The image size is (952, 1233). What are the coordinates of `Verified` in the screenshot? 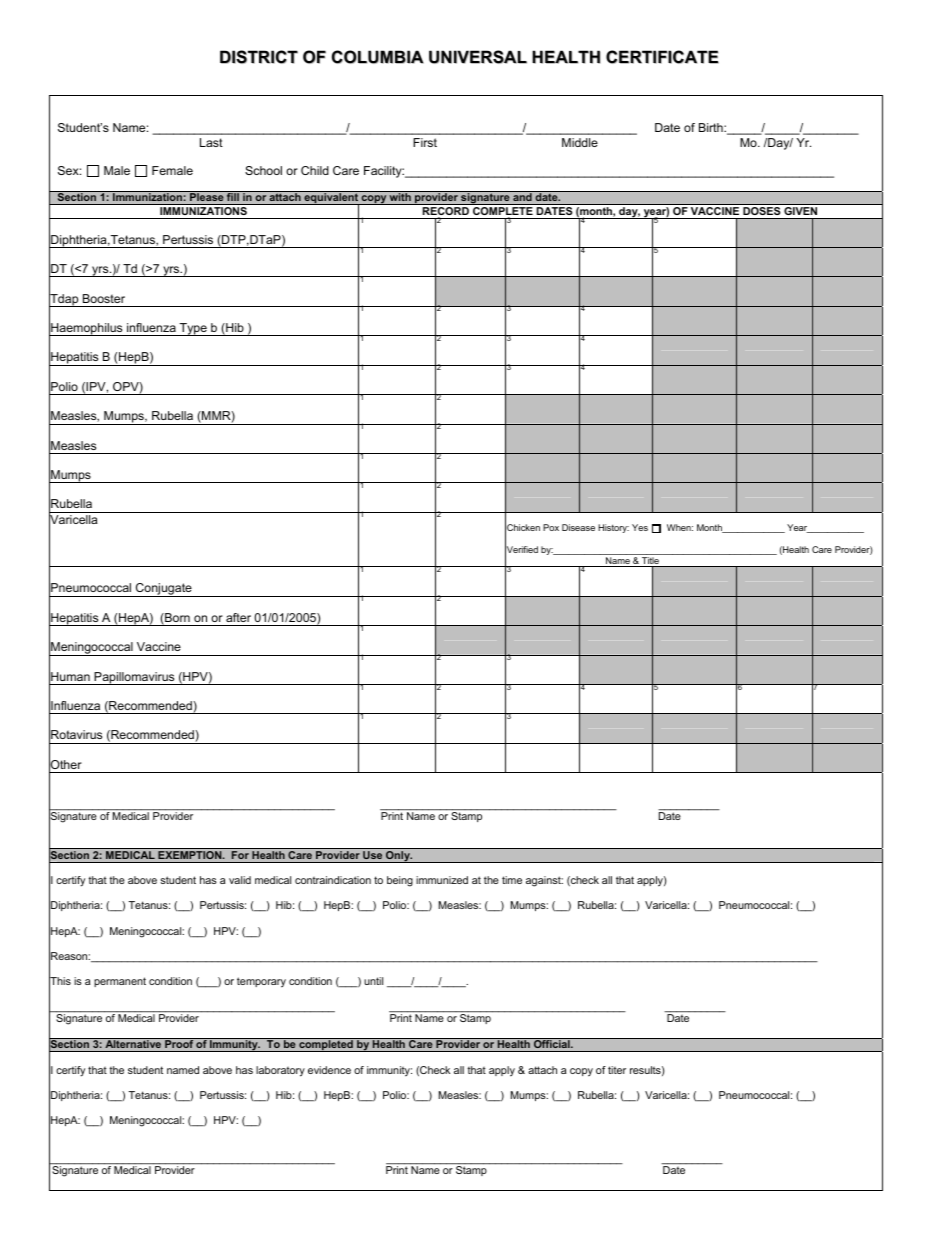 It's located at (521, 550).
